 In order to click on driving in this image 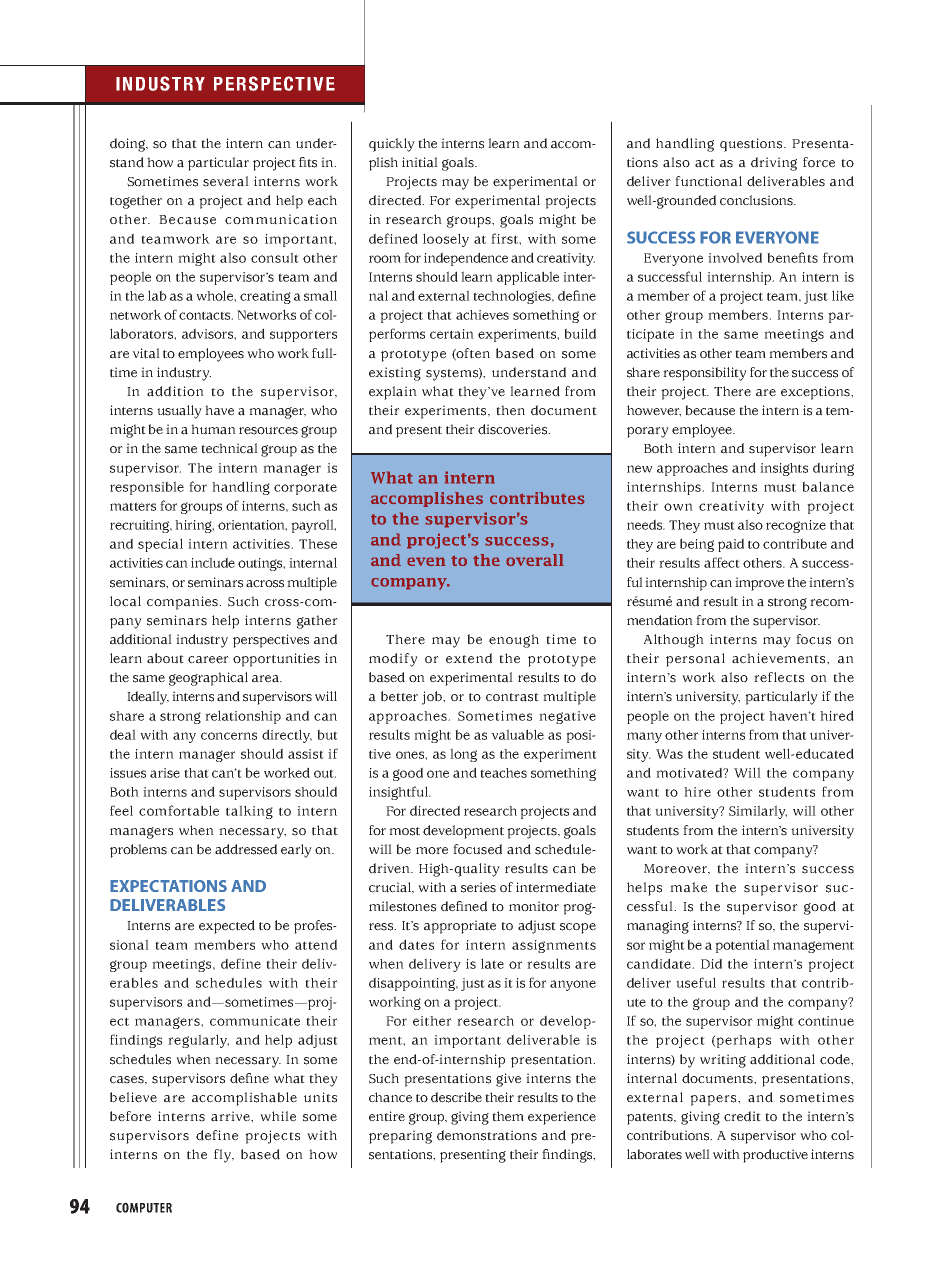, I will do `click(774, 164)`.
